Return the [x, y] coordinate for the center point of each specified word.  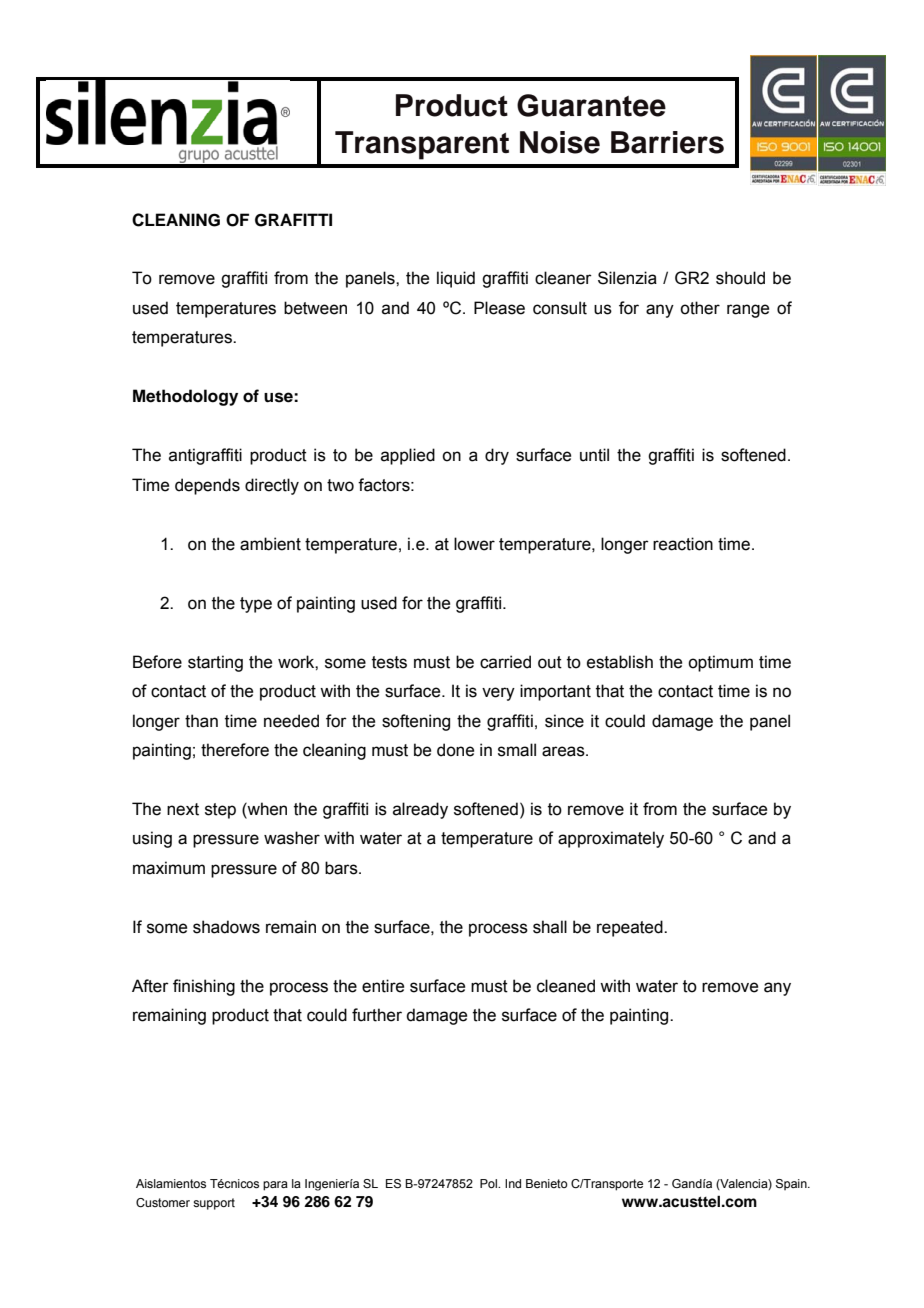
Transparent [422, 145]
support [214, 1204]
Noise [560, 142]
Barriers [667, 142]
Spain [792, 1184]
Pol [489, 1183]
